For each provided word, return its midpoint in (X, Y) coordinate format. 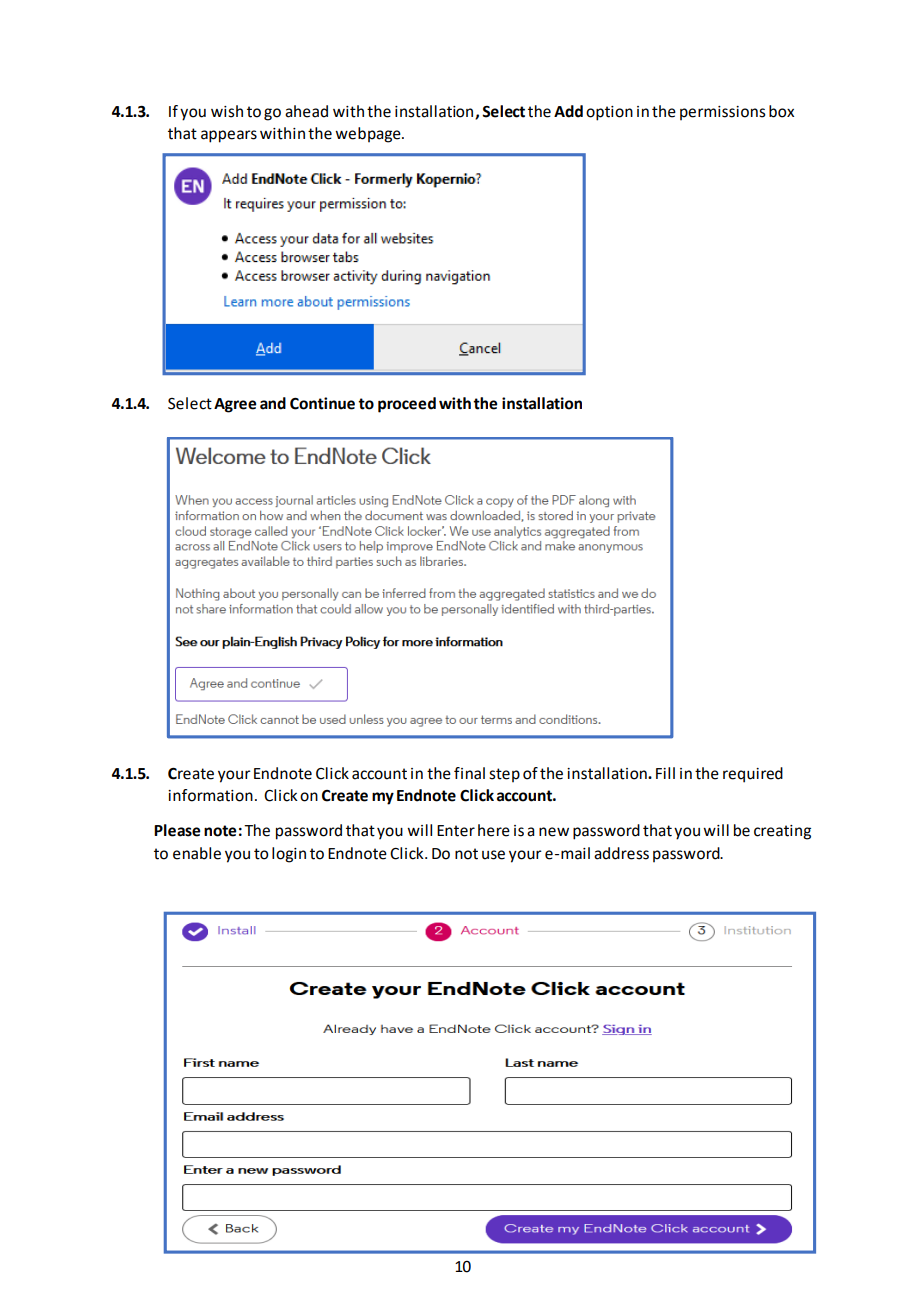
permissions (723, 113)
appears (229, 136)
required (753, 775)
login (289, 855)
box (781, 111)
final (469, 773)
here (494, 830)
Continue (322, 403)
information (210, 795)
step (504, 775)
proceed (407, 405)
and (273, 403)
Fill (665, 773)
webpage (369, 135)
